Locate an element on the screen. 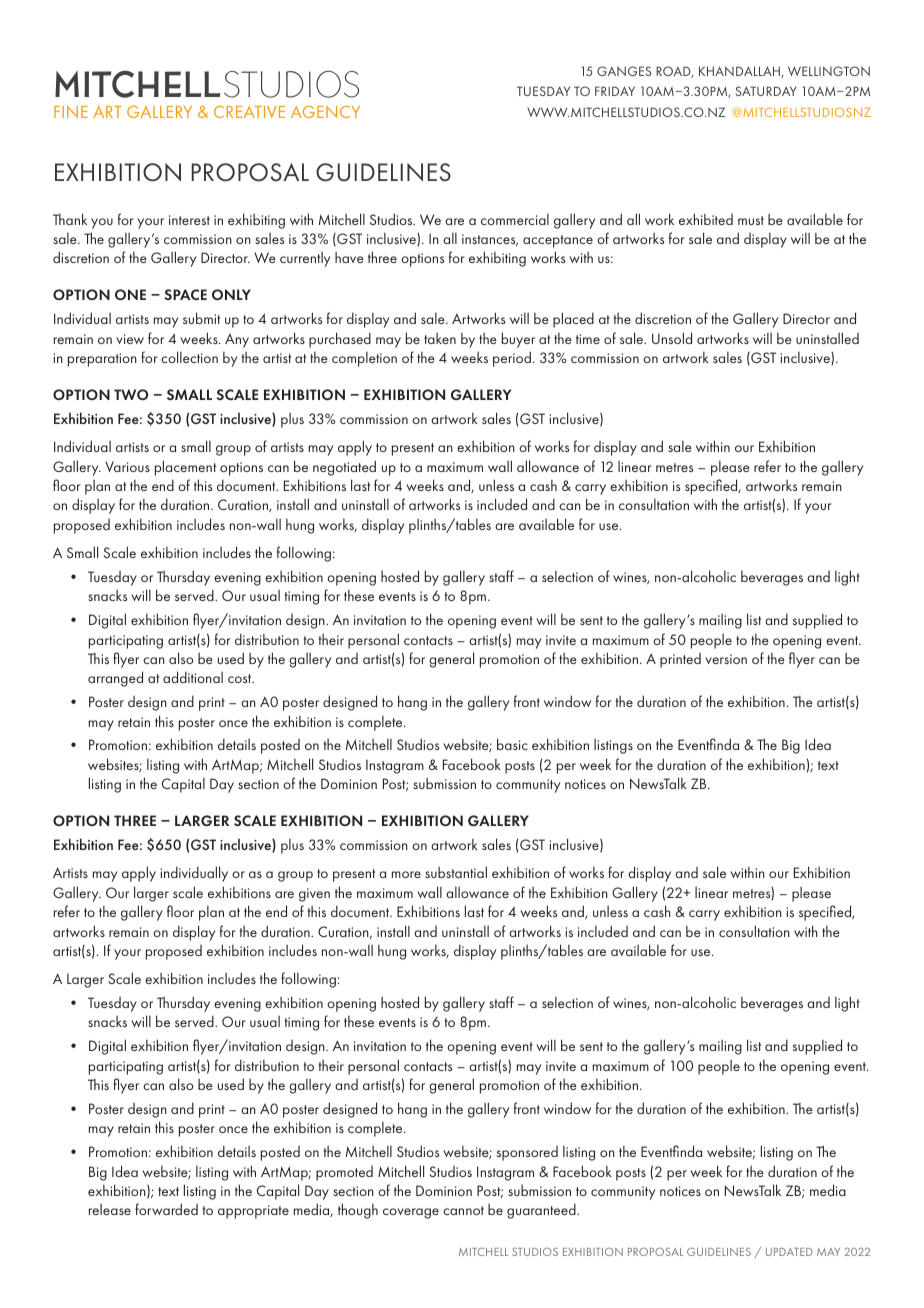  forwarded is located at coordinates (166, 1209).
